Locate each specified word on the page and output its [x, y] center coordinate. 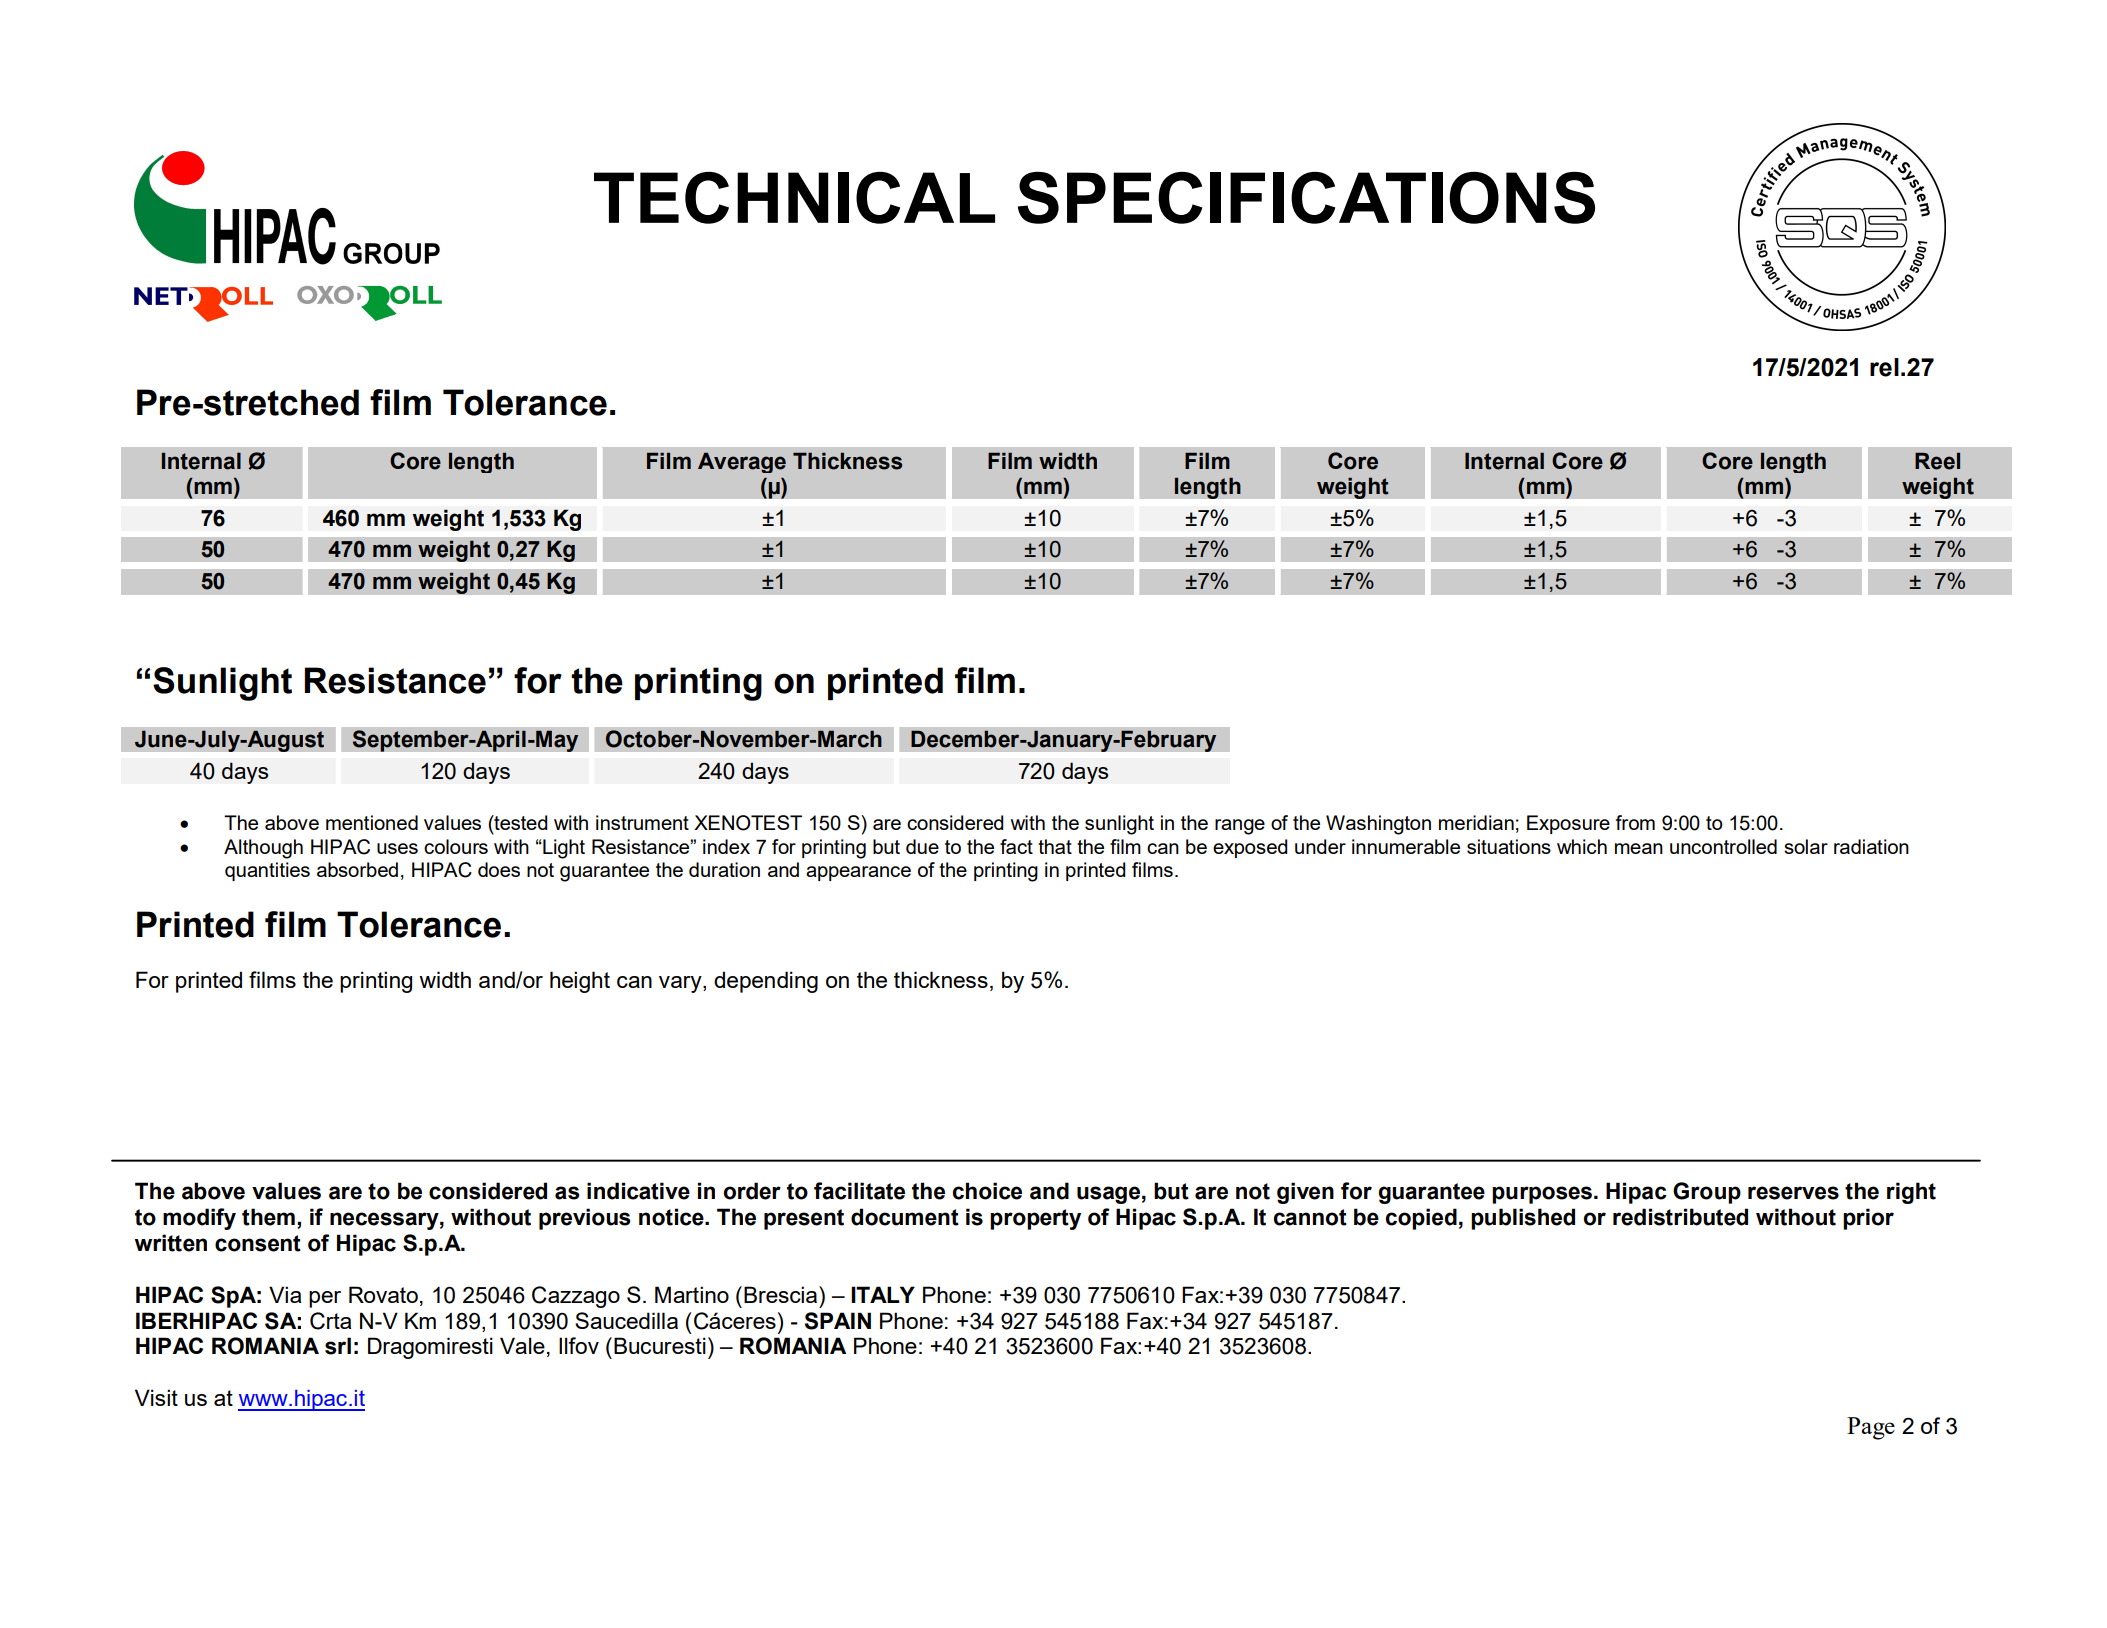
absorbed [357, 869]
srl [338, 1346]
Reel [1937, 461]
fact [1016, 846]
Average [742, 463]
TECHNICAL [794, 198]
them [268, 1217]
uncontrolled [1723, 846]
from [1635, 822]
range [1240, 827]
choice [987, 1191]
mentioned [372, 822]
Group [1707, 1193]
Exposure [1568, 824]
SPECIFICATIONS [1306, 198]
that [1055, 846]
